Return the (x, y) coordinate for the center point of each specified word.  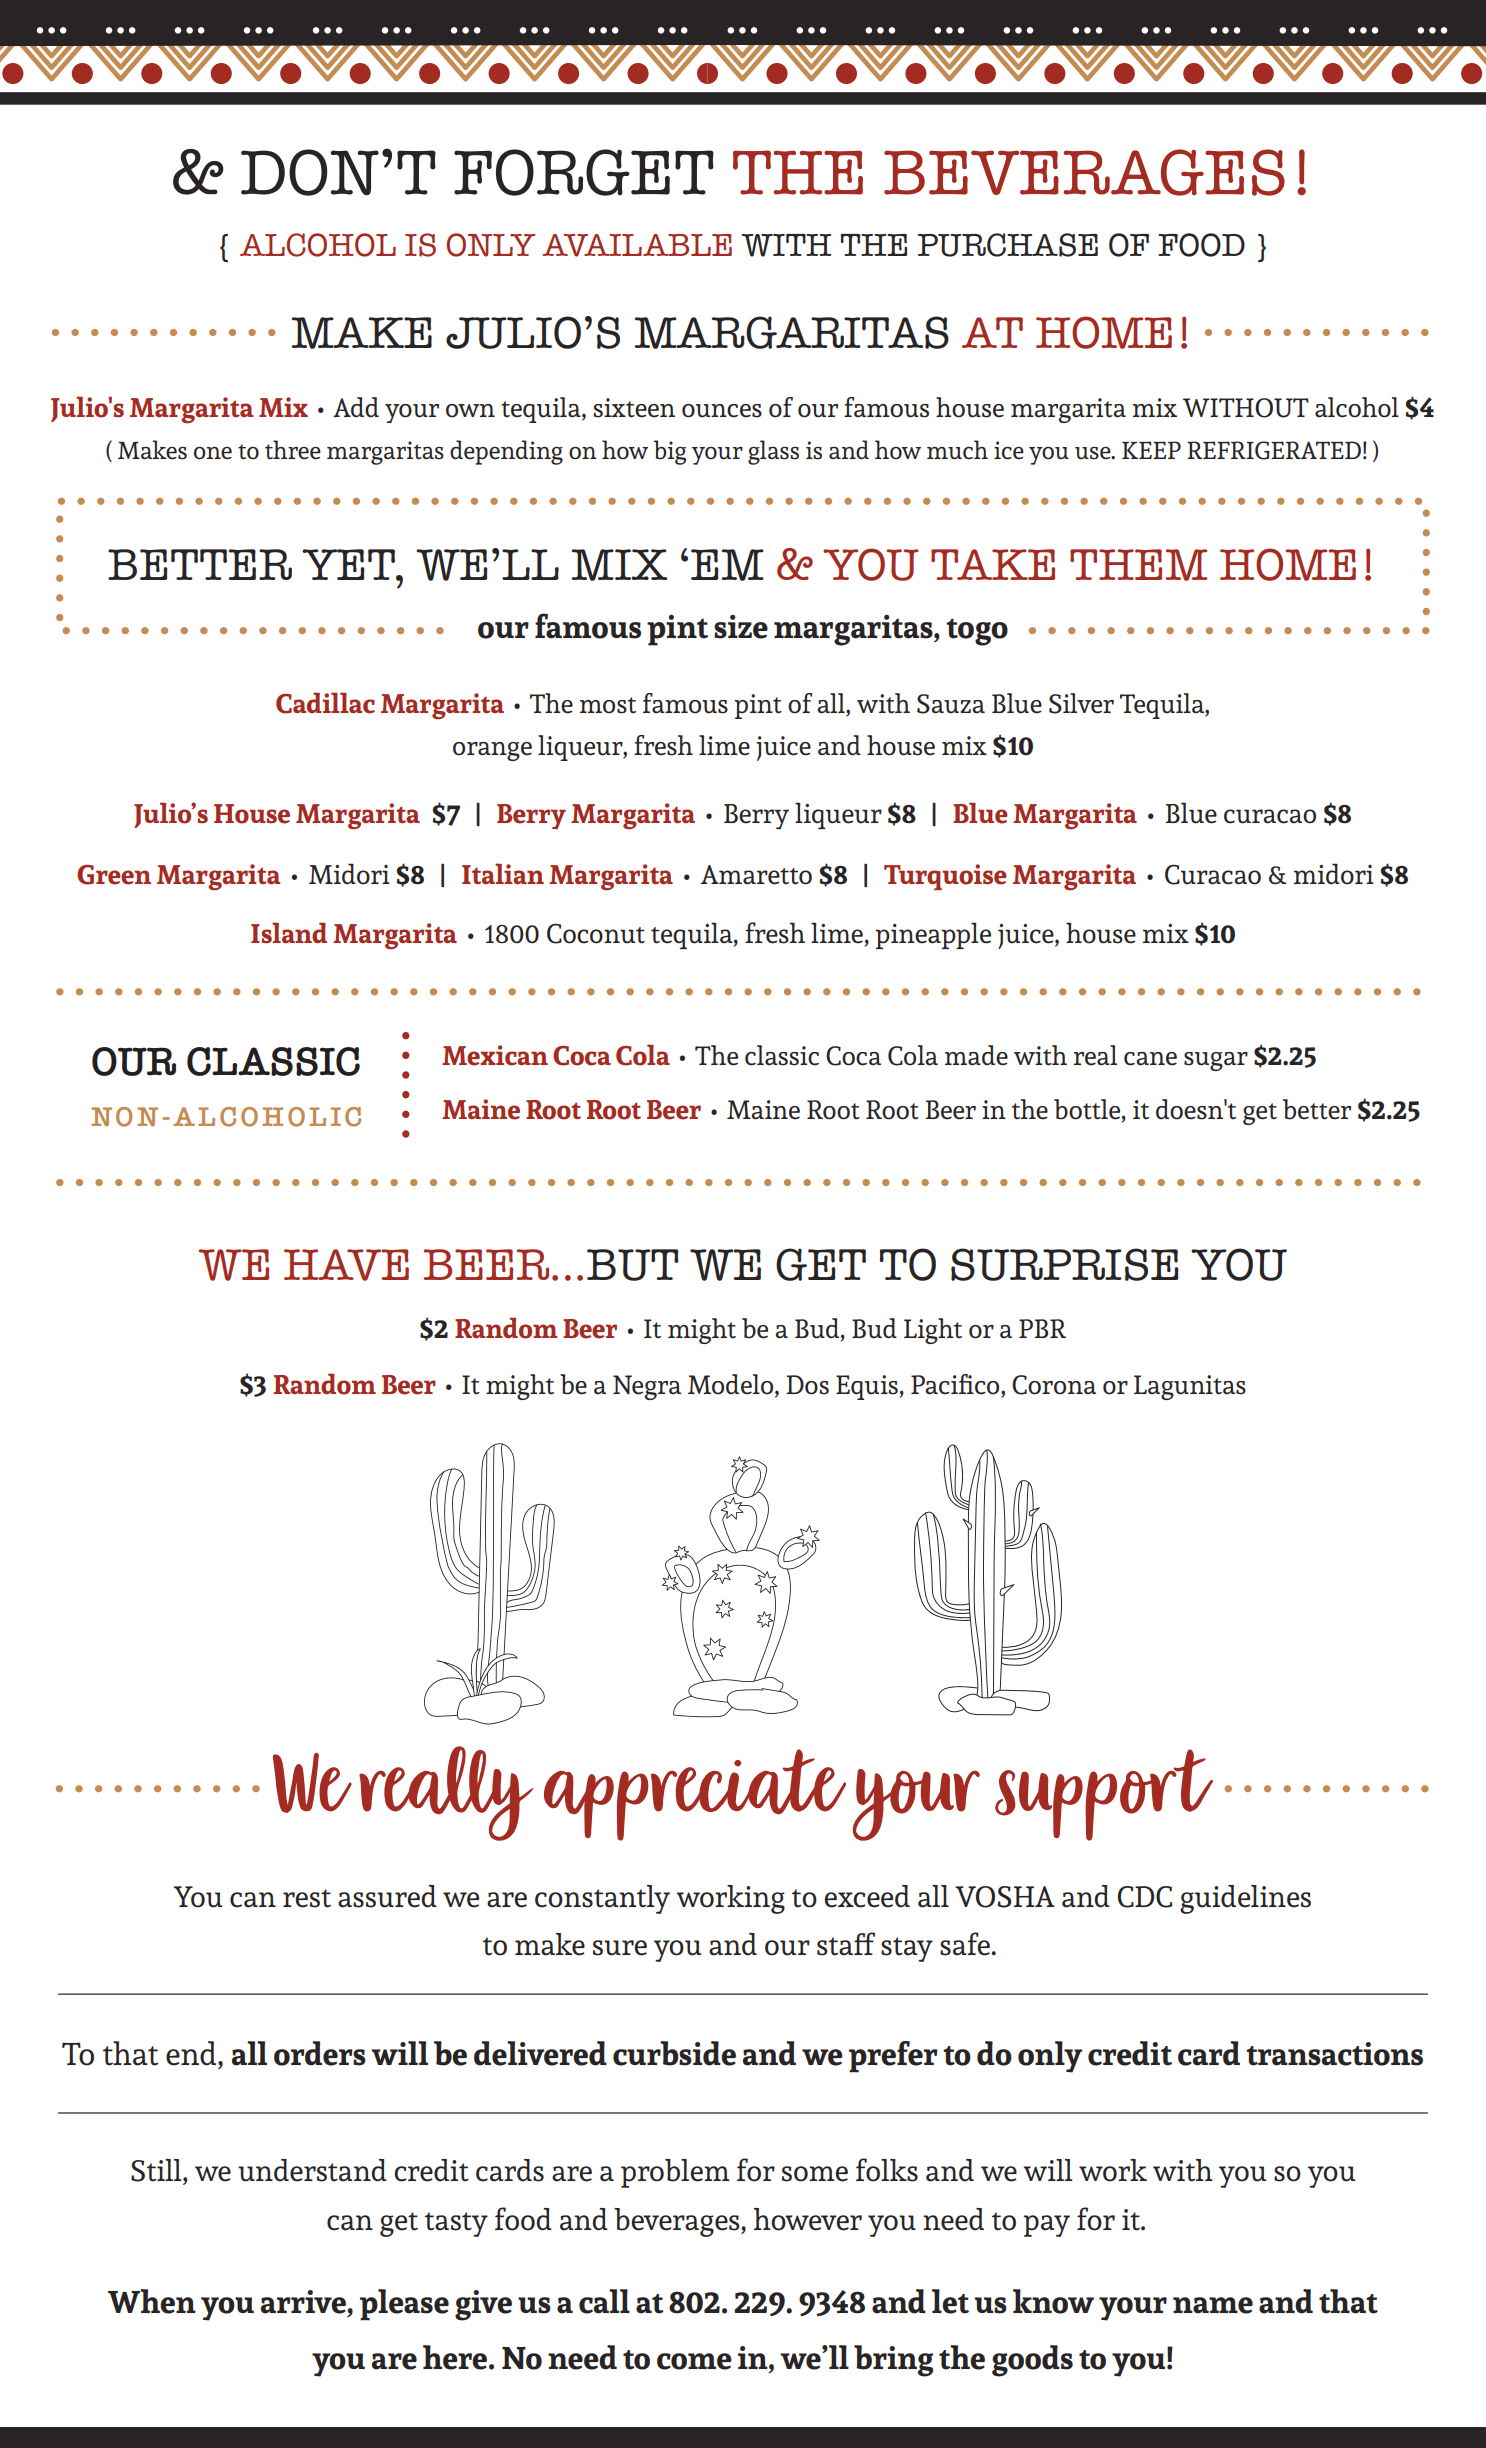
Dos (807, 1385)
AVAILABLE (637, 245)
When (152, 2301)
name (1213, 2305)
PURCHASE (1008, 245)
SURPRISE (1065, 1264)
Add (356, 407)
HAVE (346, 1265)
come (694, 2361)
